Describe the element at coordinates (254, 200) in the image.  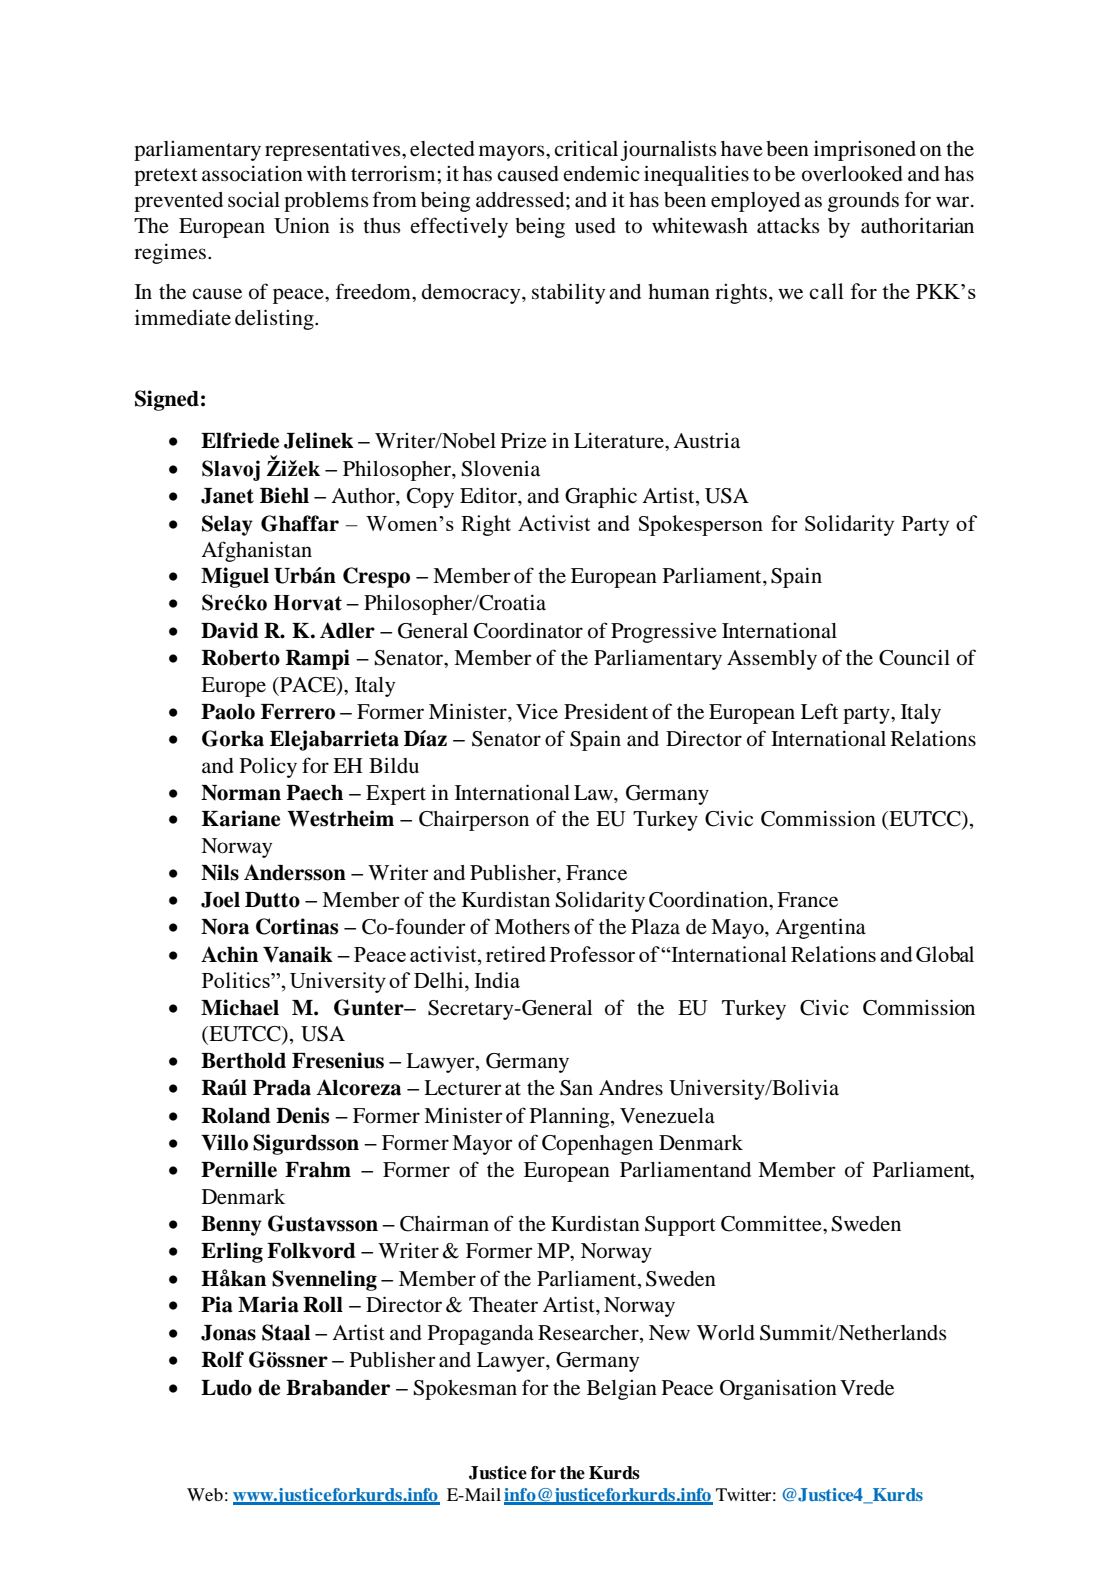
I see `social` at that location.
